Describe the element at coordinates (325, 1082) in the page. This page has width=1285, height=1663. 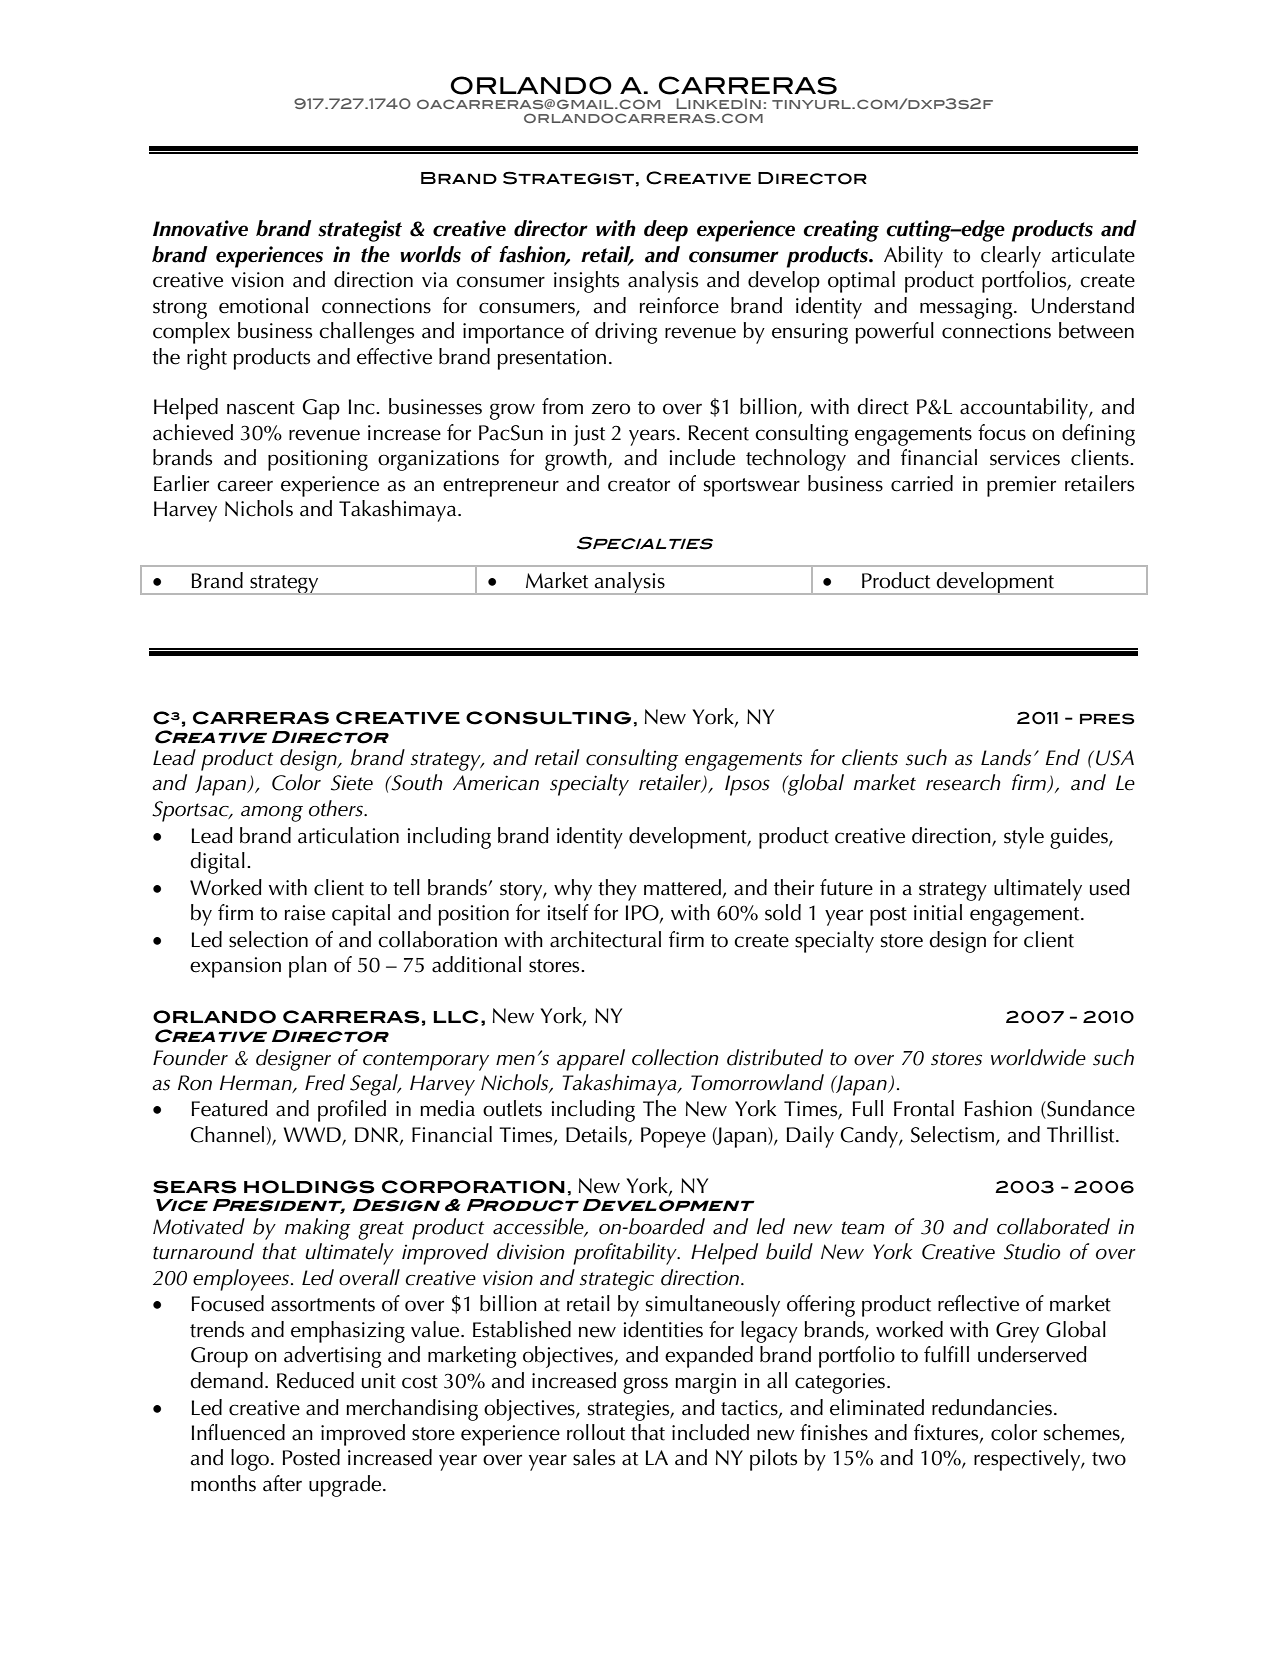
I see `Fred` at that location.
